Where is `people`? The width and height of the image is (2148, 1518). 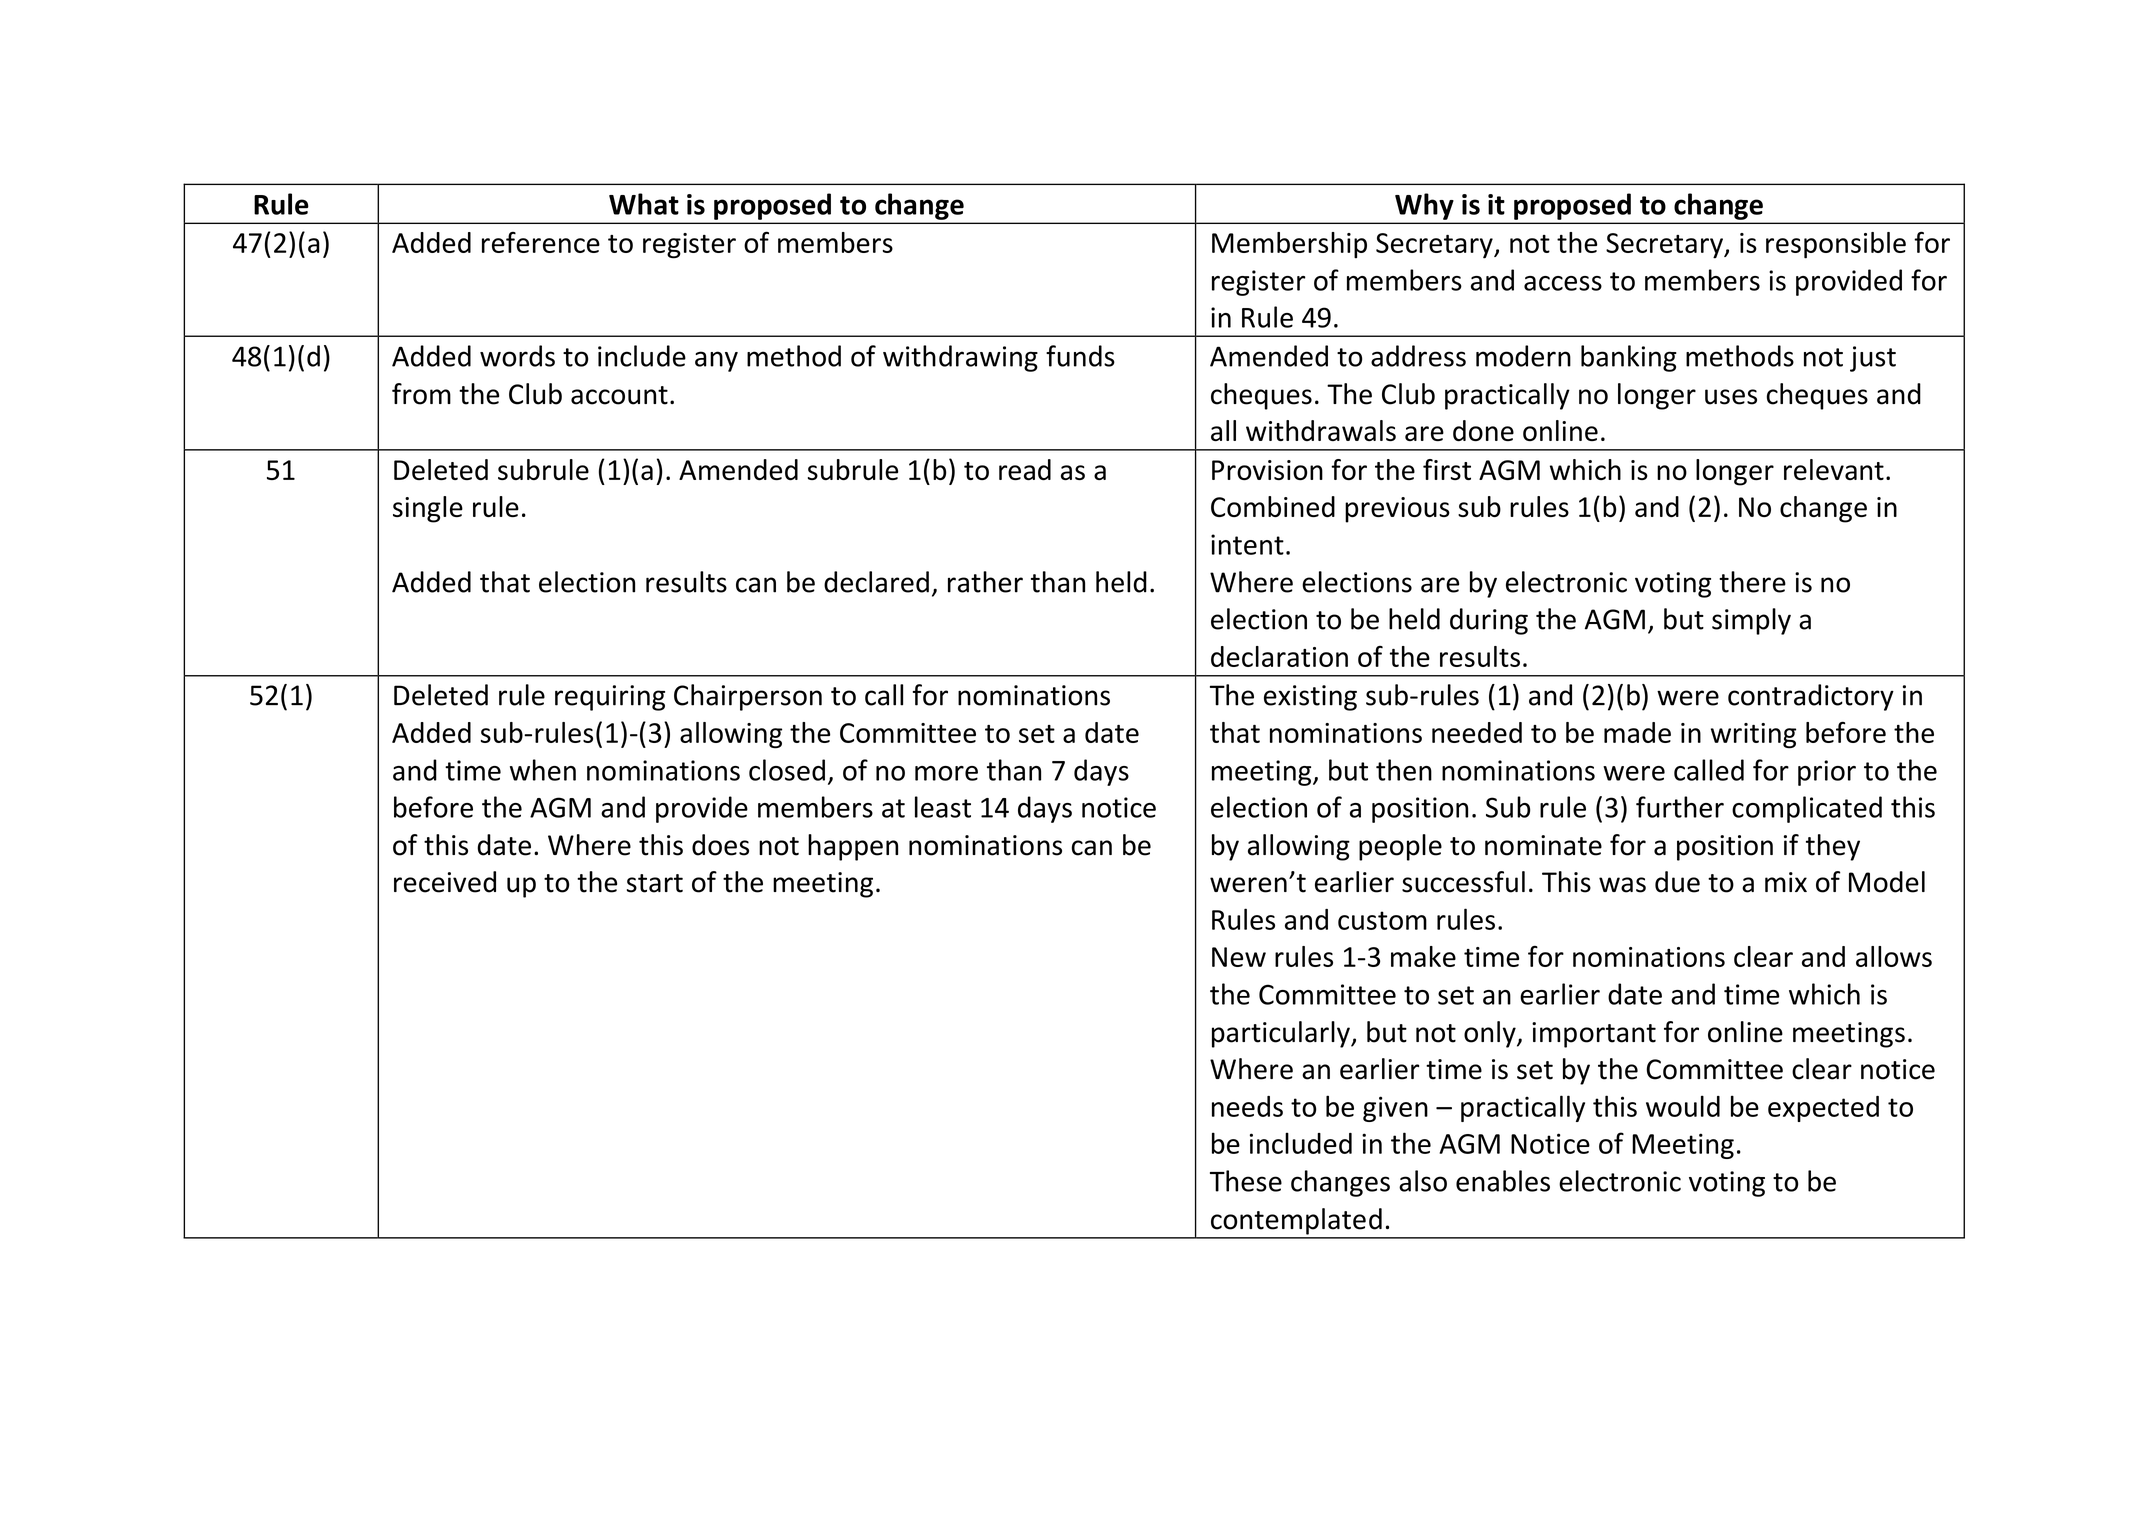
people is located at coordinates (1400, 847).
